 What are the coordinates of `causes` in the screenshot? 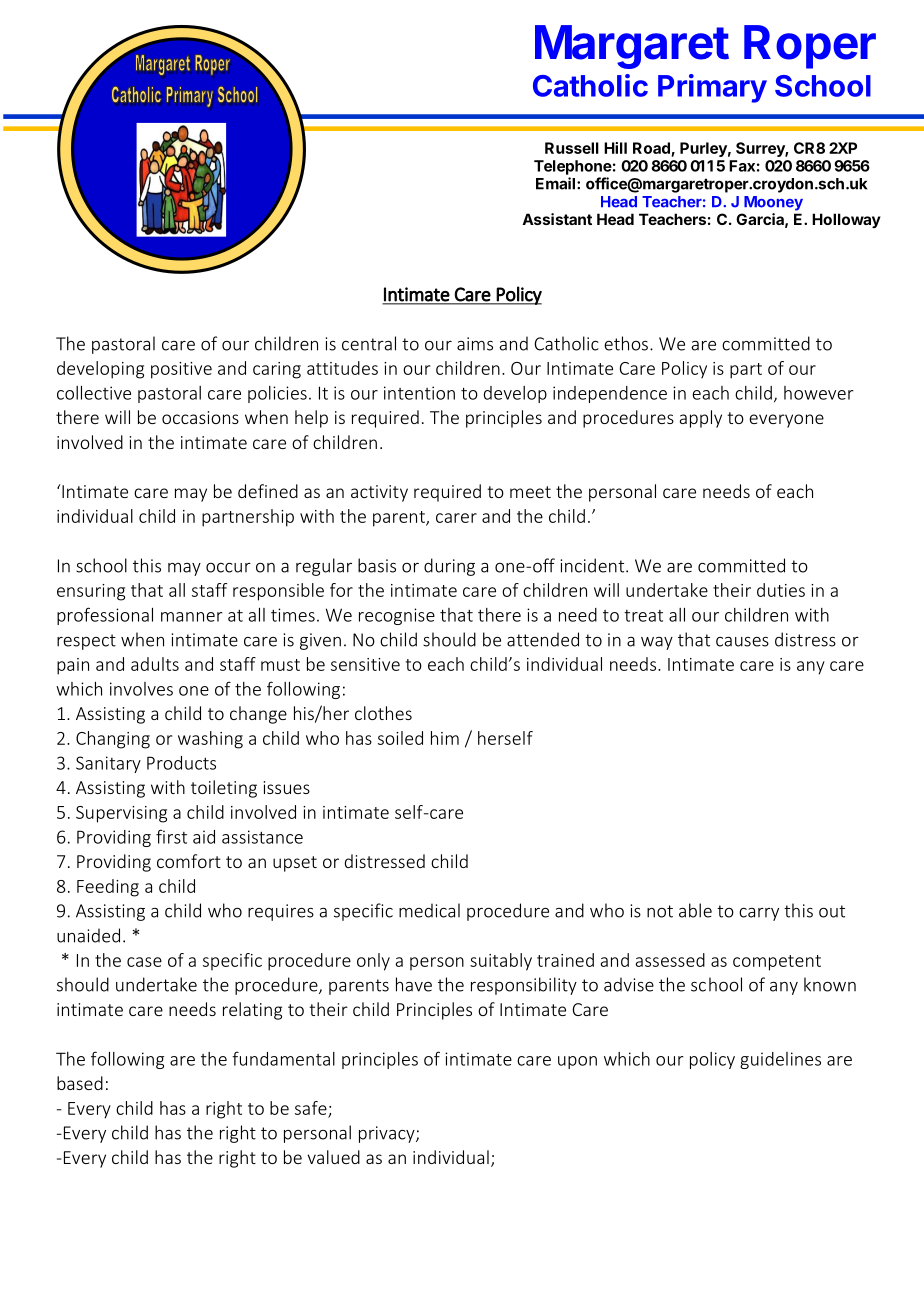 It's located at (742, 642).
